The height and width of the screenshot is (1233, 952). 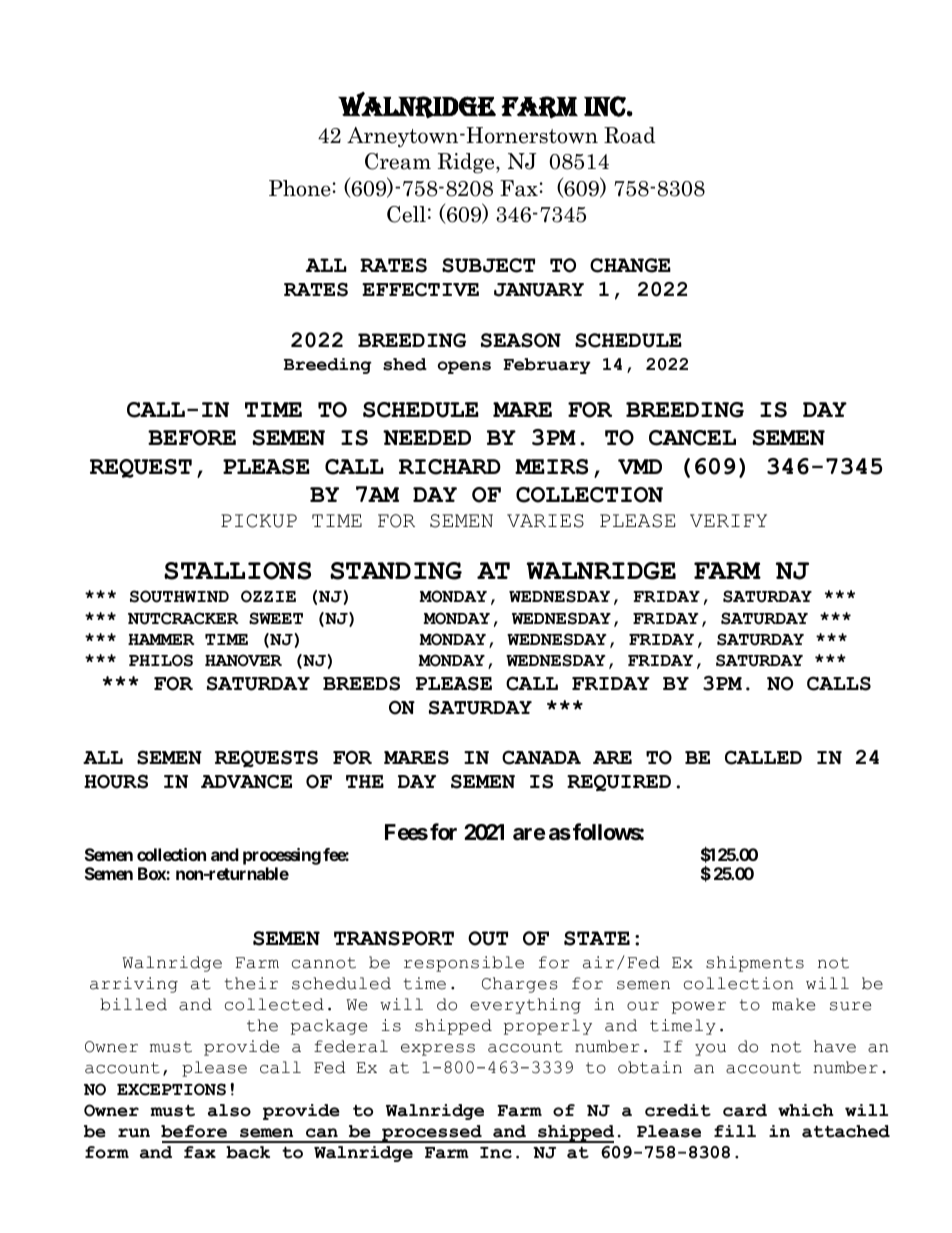 What do you see at coordinates (432, 1134) in the screenshot?
I see `processed` at bounding box center [432, 1134].
